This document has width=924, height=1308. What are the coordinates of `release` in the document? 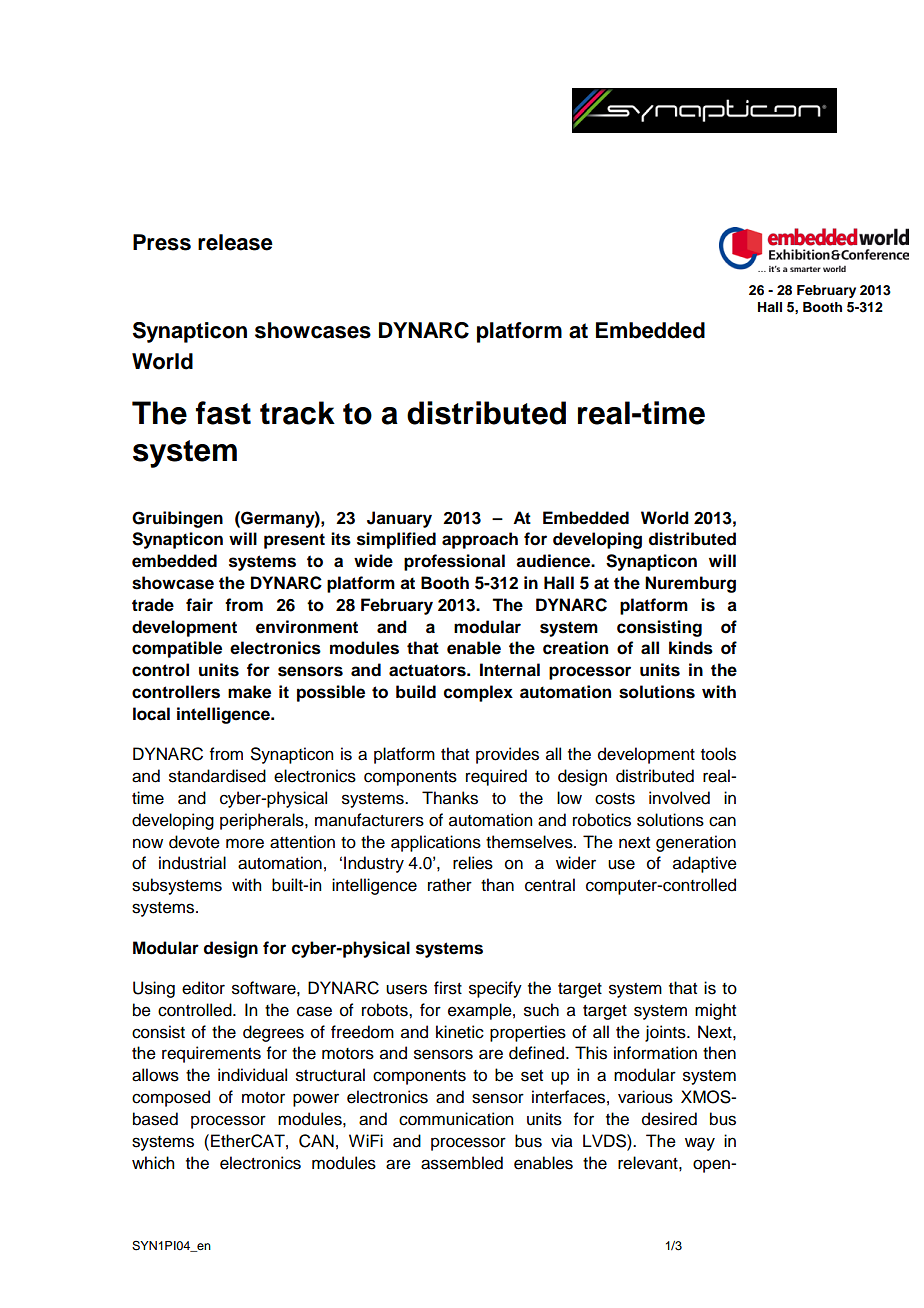 It's located at (235, 242).
